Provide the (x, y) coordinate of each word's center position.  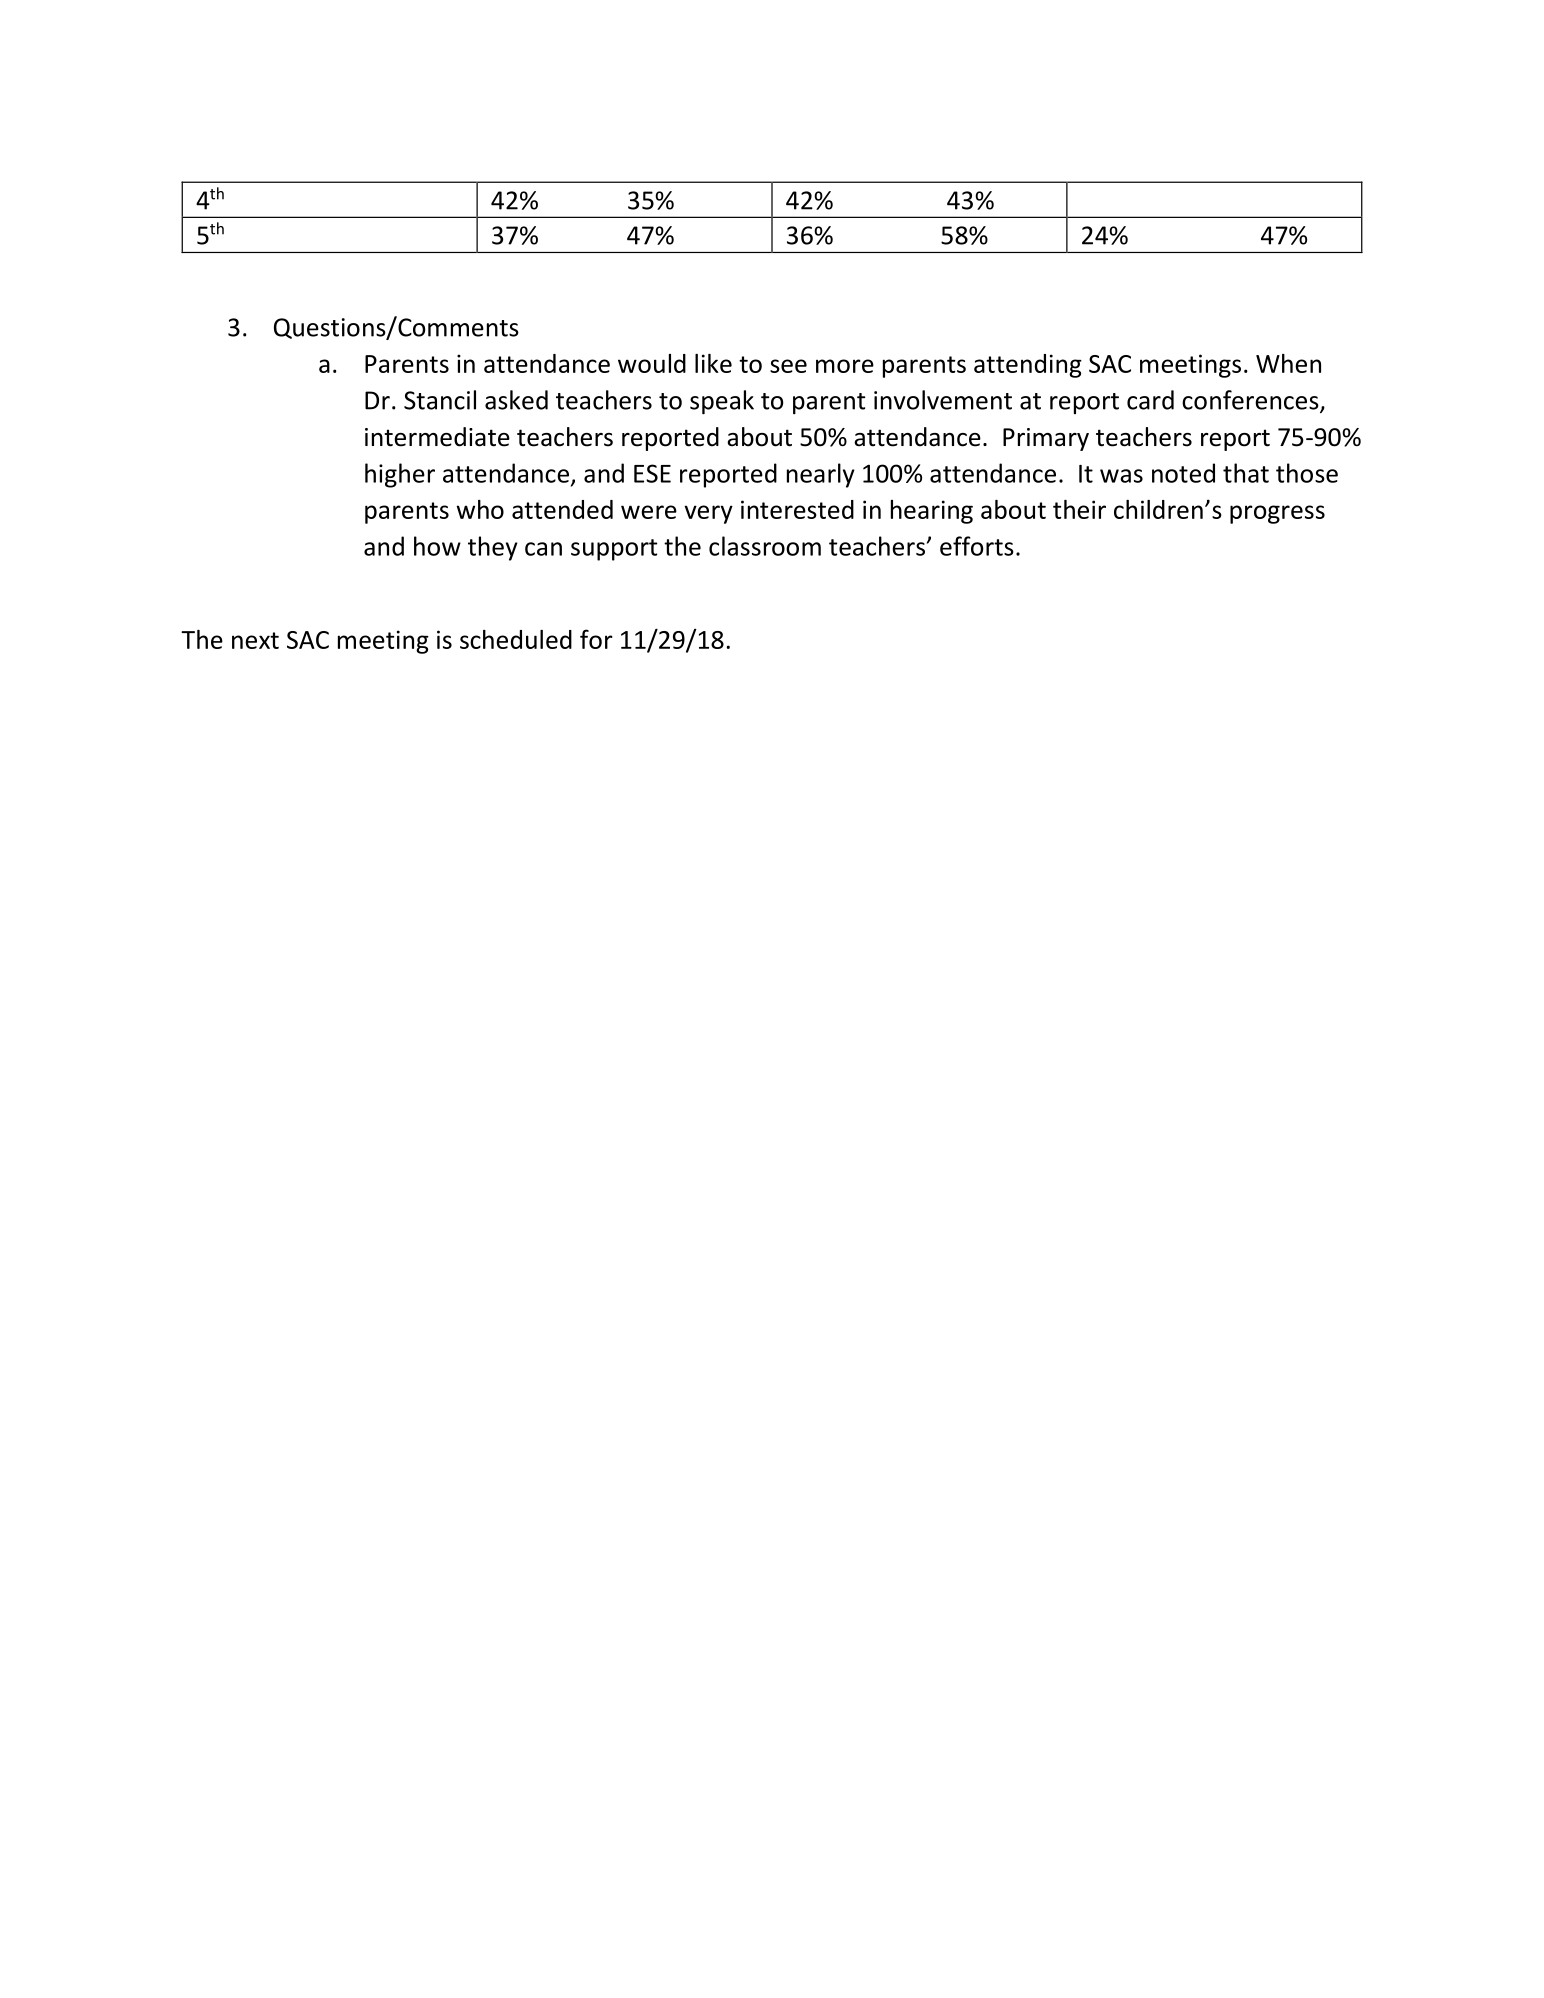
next (255, 640)
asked (516, 400)
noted (1183, 473)
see (788, 366)
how (437, 546)
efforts (977, 546)
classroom (765, 546)
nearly (821, 475)
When (1288, 363)
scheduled (516, 639)
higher (400, 475)
